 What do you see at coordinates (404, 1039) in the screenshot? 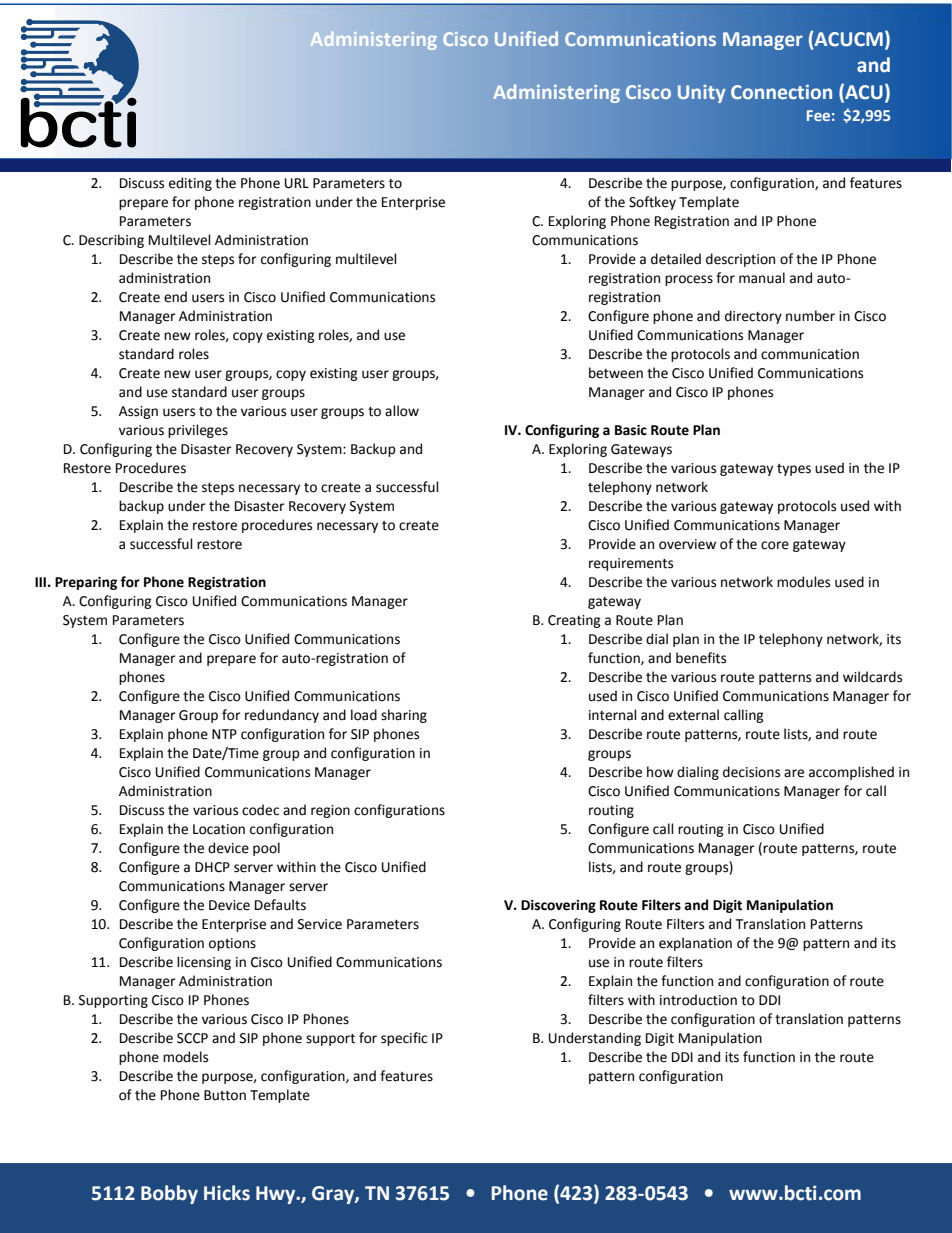
I see `specific` at bounding box center [404, 1039].
